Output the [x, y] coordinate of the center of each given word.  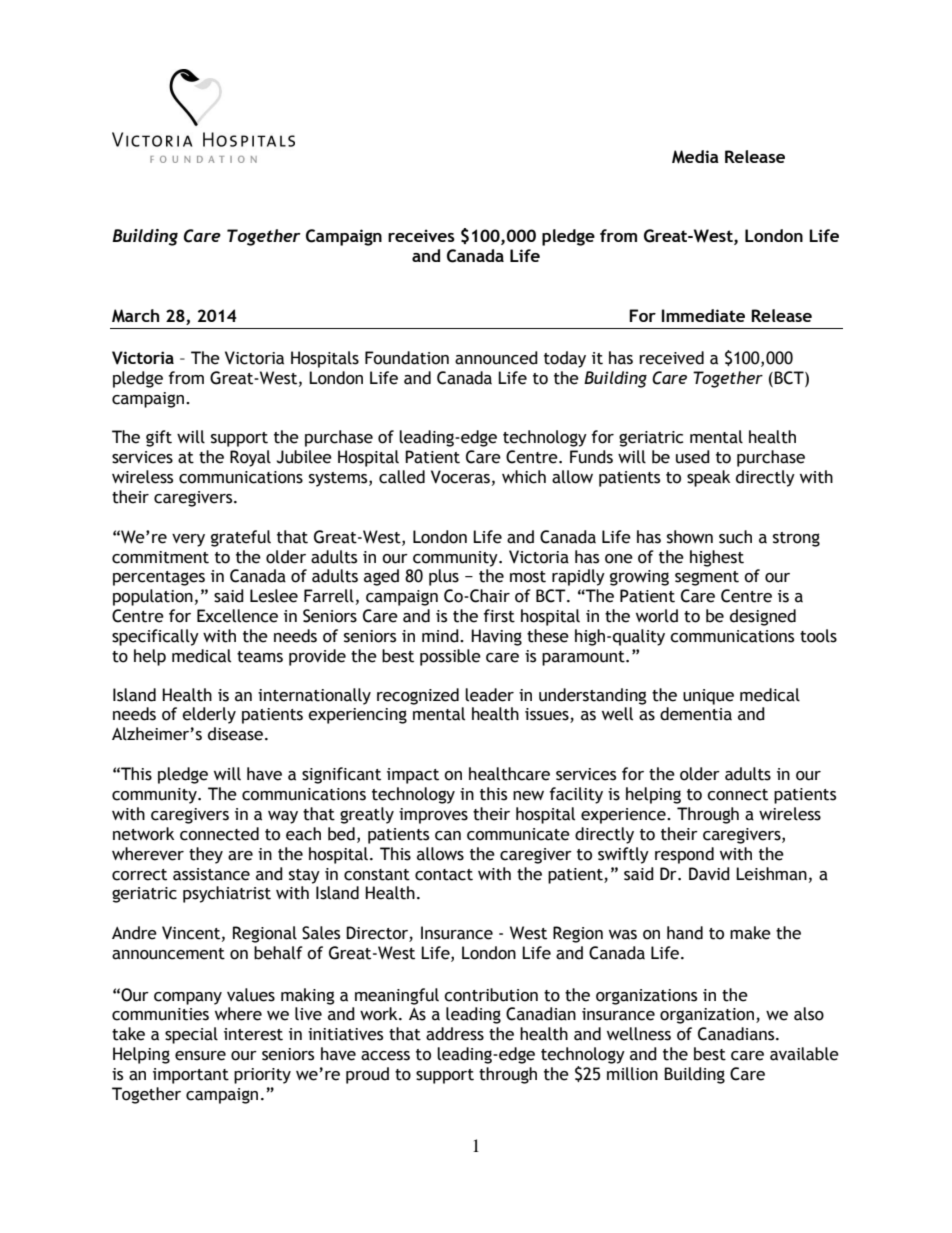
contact [444, 875]
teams [260, 657]
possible [450, 657]
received [671, 358]
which [524, 477]
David [709, 874]
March [135, 316]
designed [763, 617]
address [455, 1034]
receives [421, 235]
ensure [200, 1056]
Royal [250, 458]
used [693, 457]
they [206, 855]
